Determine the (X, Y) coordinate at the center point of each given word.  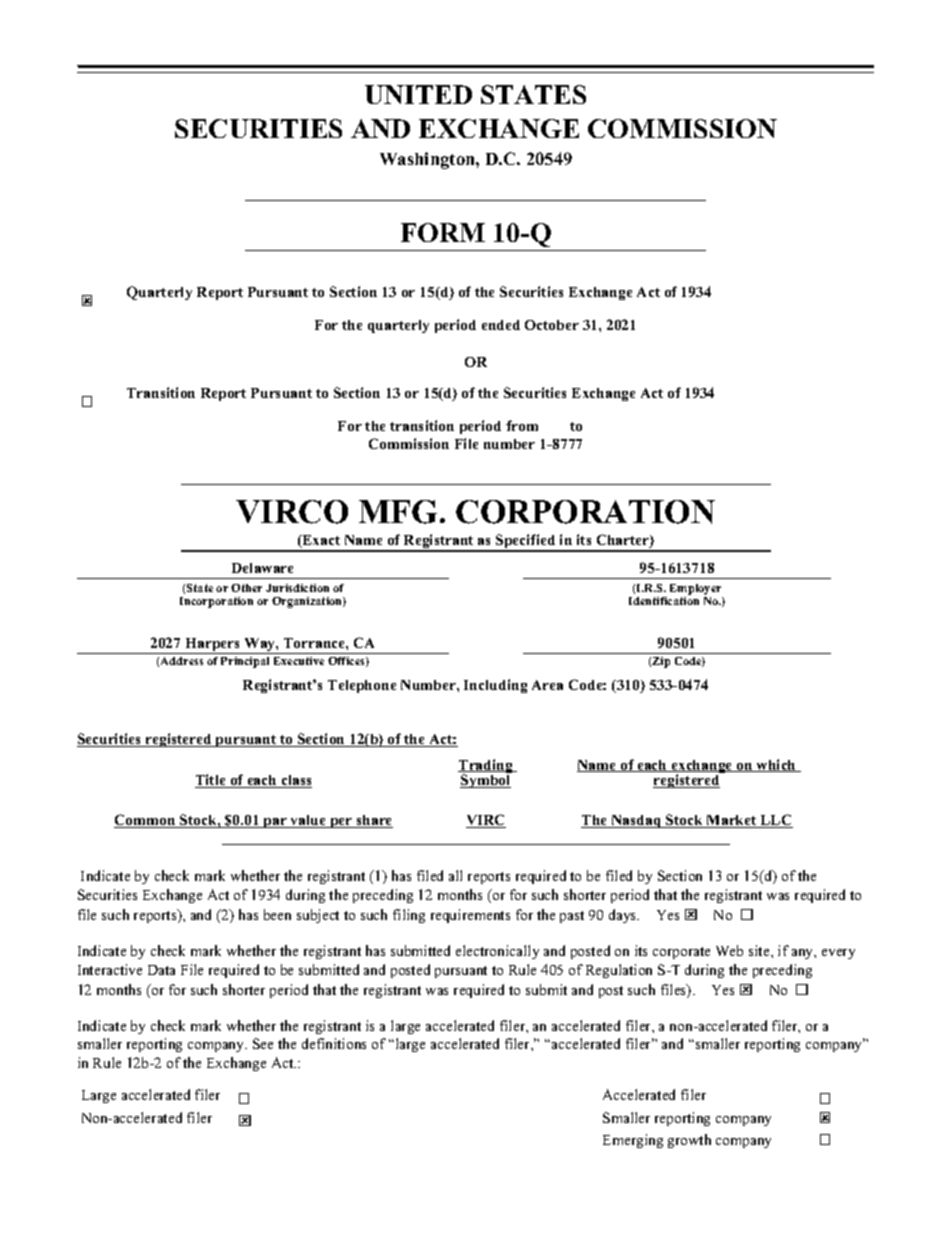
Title (211, 781)
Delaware (262, 568)
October (552, 325)
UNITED (418, 94)
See (263, 1043)
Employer (696, 591)
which (777, 765)
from (522, 425)
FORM (443, 232)
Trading (486, 767)
